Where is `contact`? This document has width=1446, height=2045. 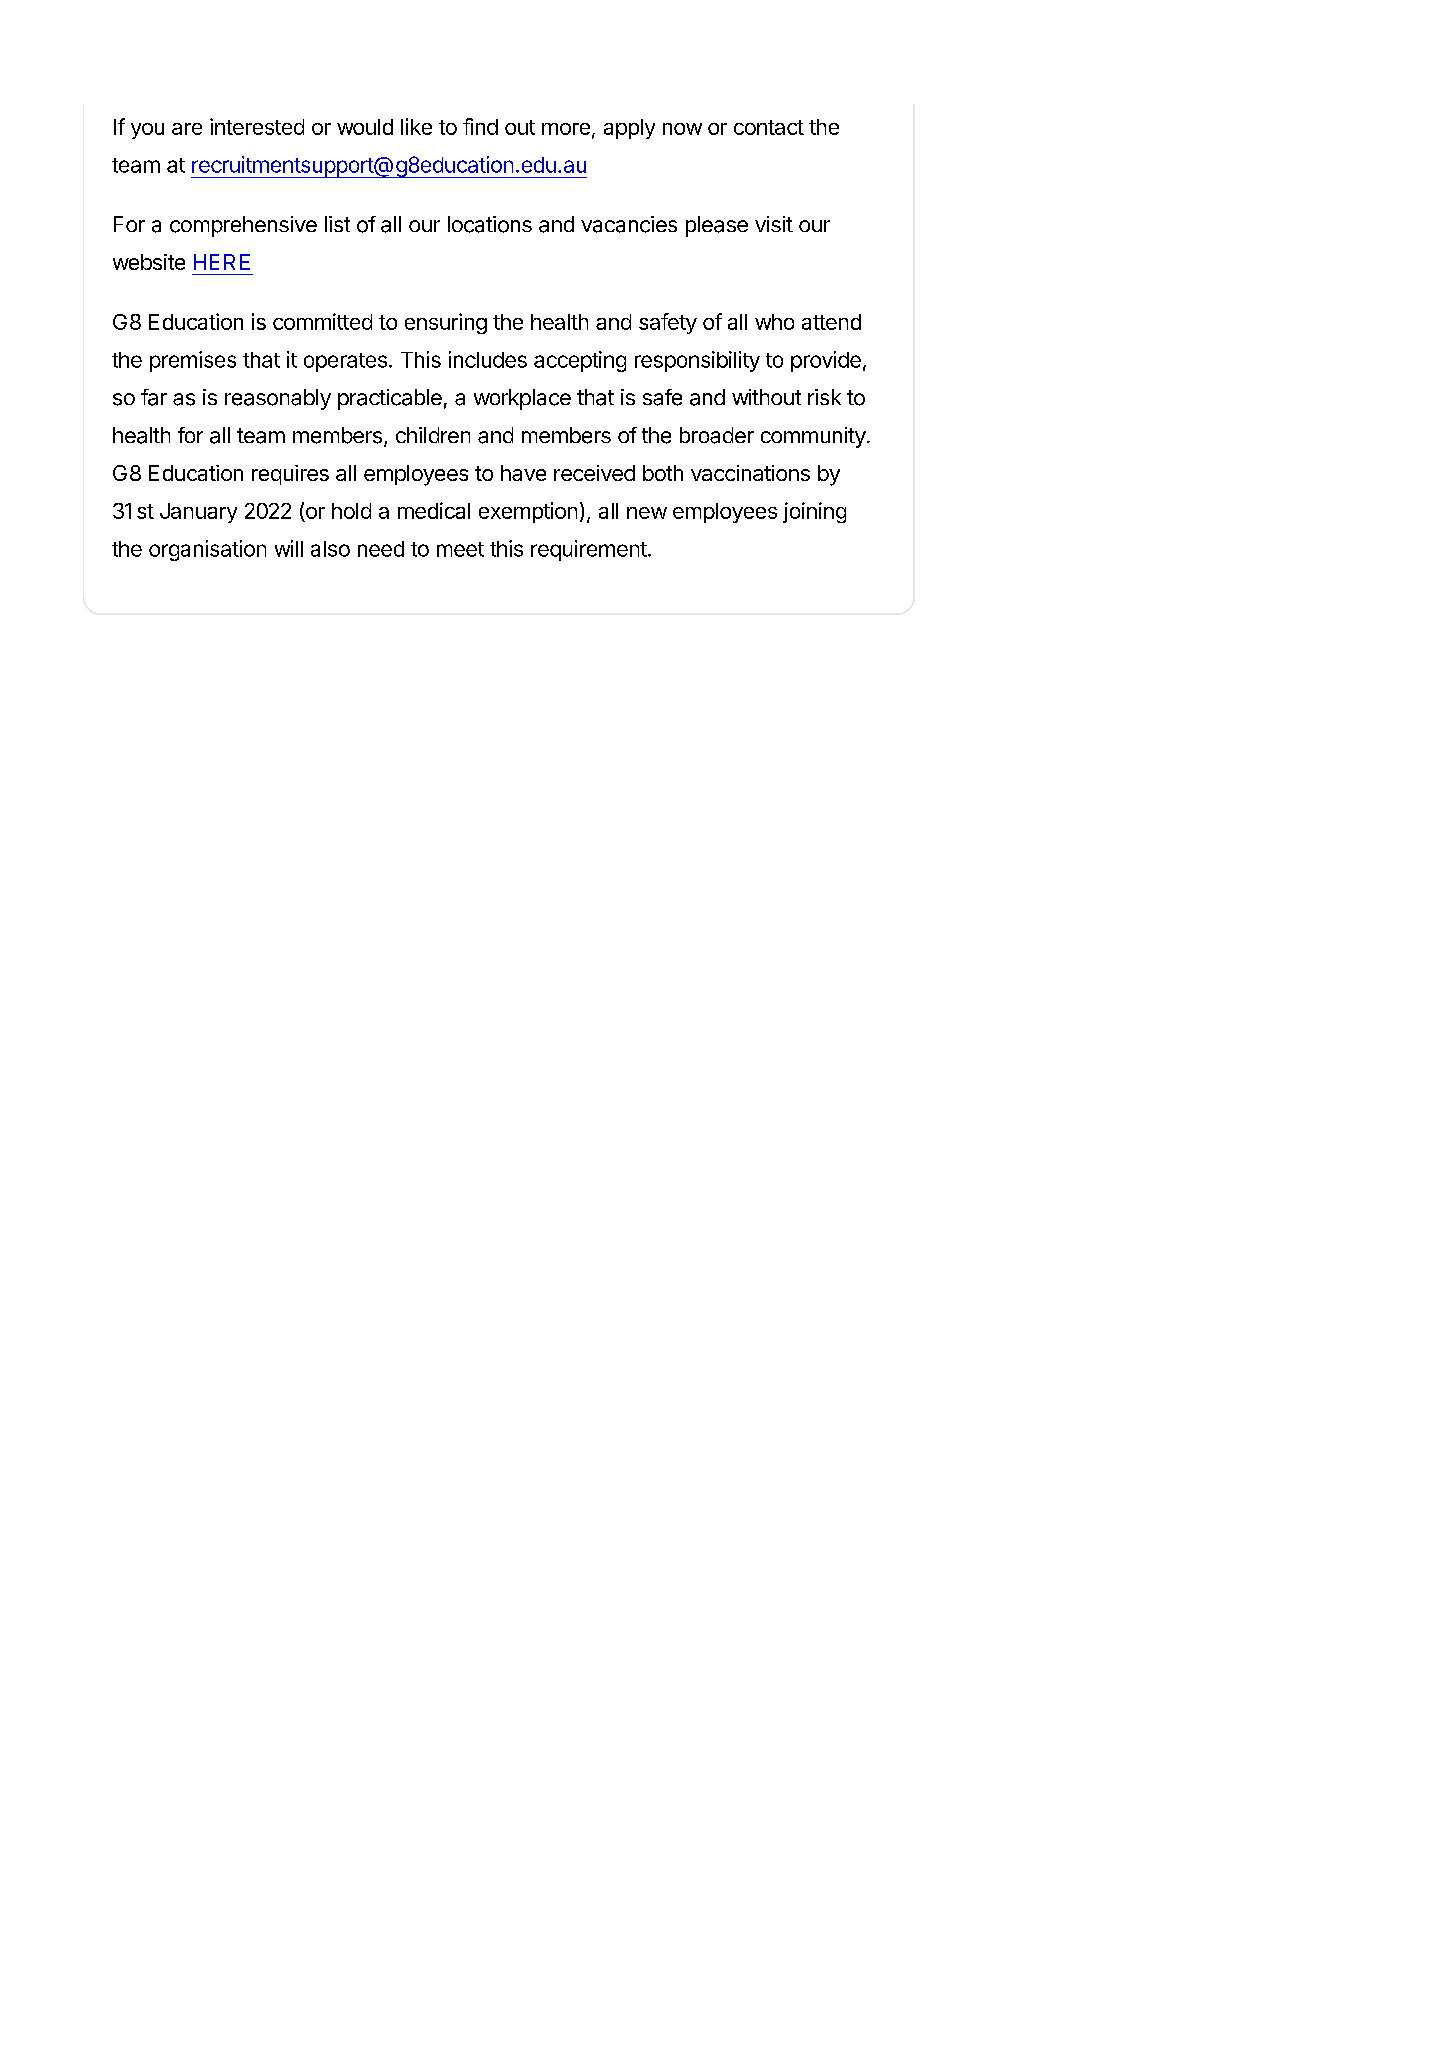 contact is located at coordinates (769, 127).
